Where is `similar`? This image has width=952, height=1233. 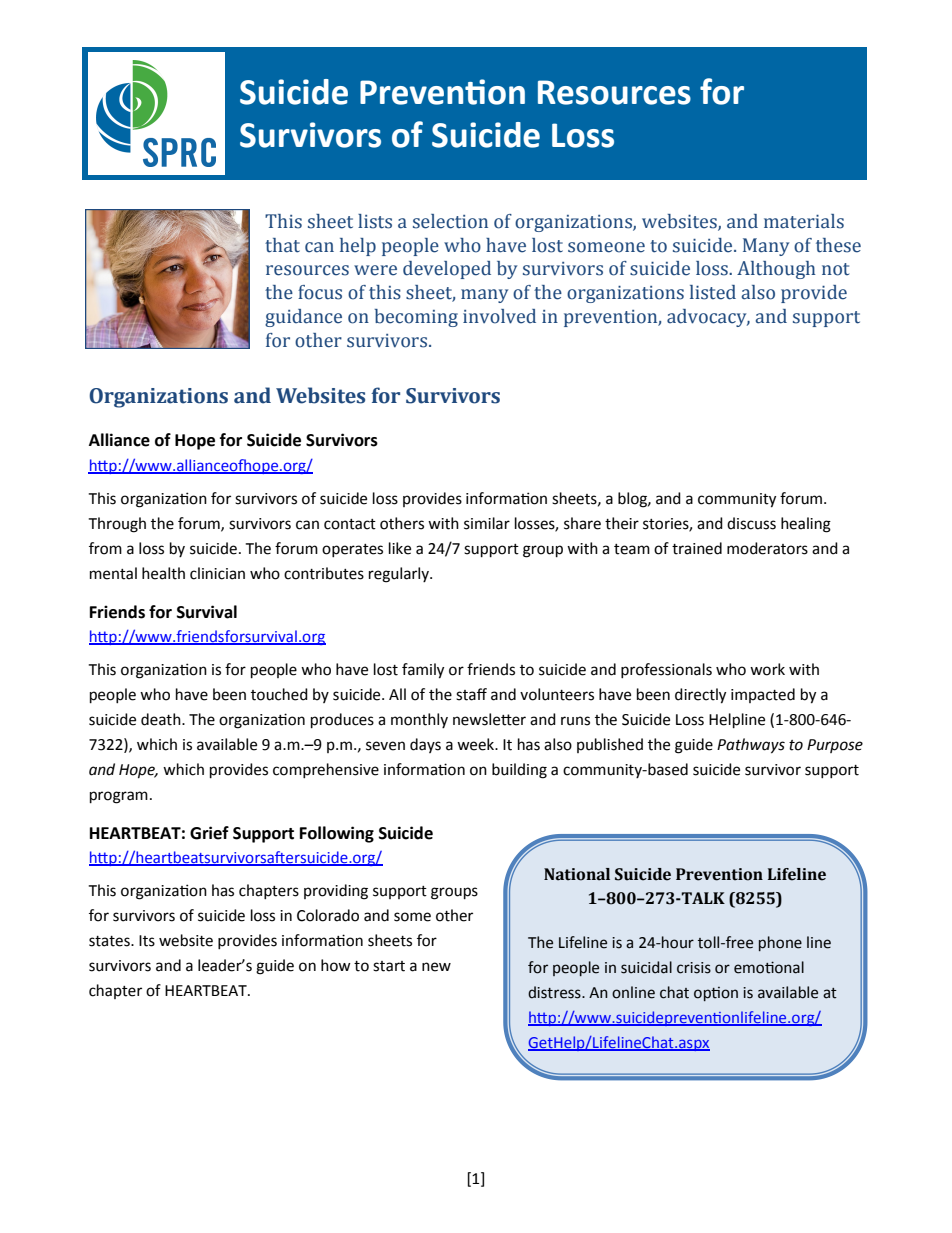
similar is located at coordinates (487, 523).
